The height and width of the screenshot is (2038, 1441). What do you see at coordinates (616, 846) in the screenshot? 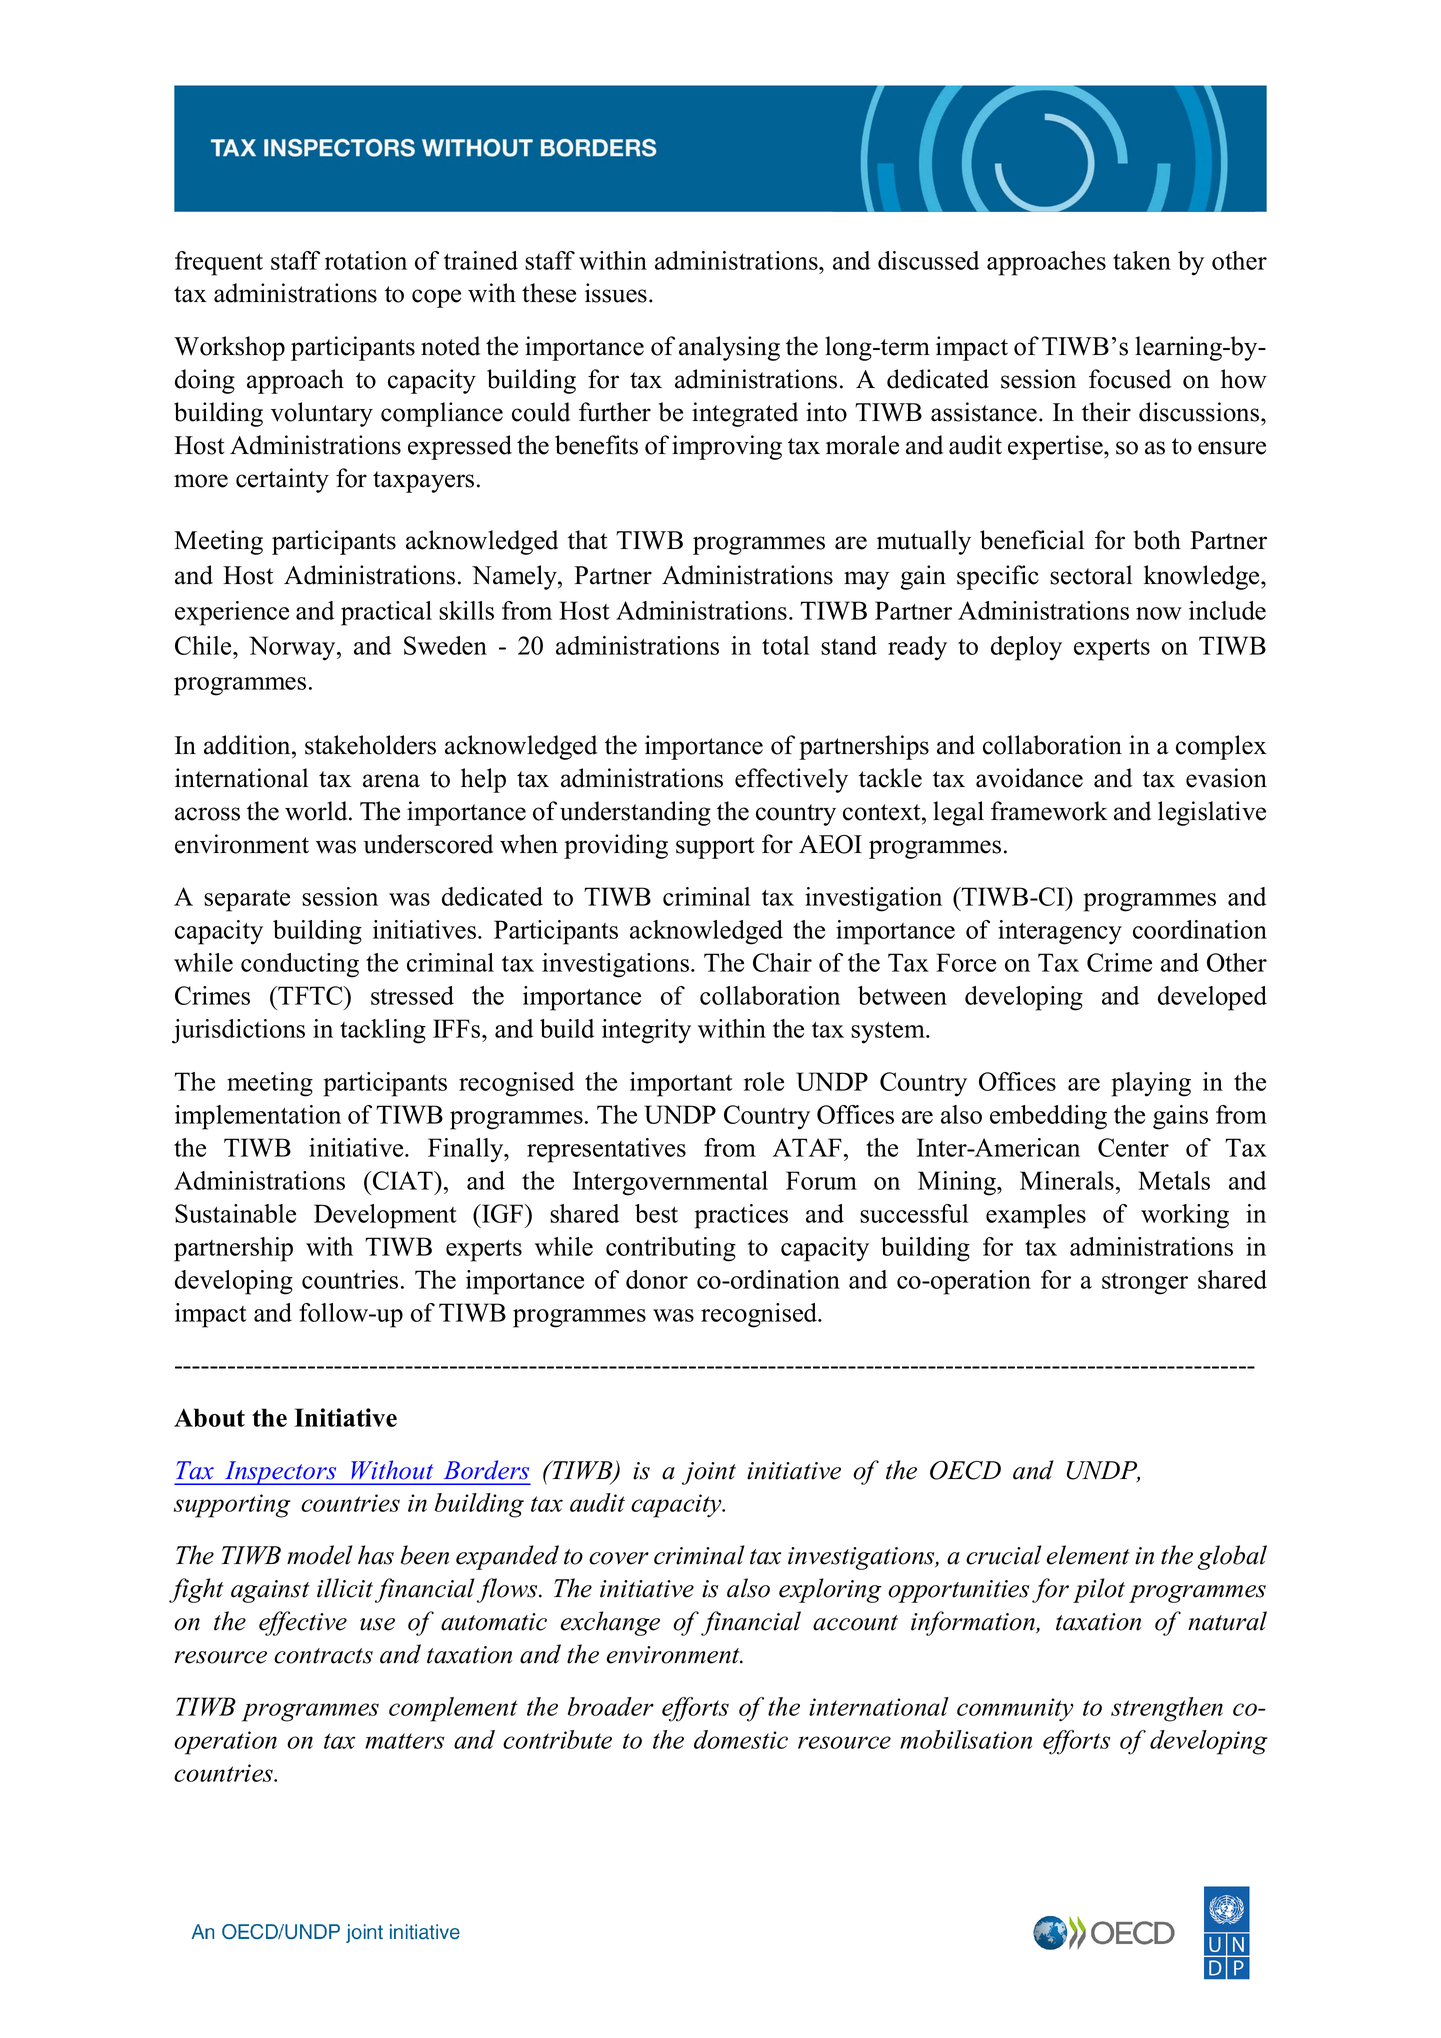
I see `providing` at bounding box center [616, 846].
